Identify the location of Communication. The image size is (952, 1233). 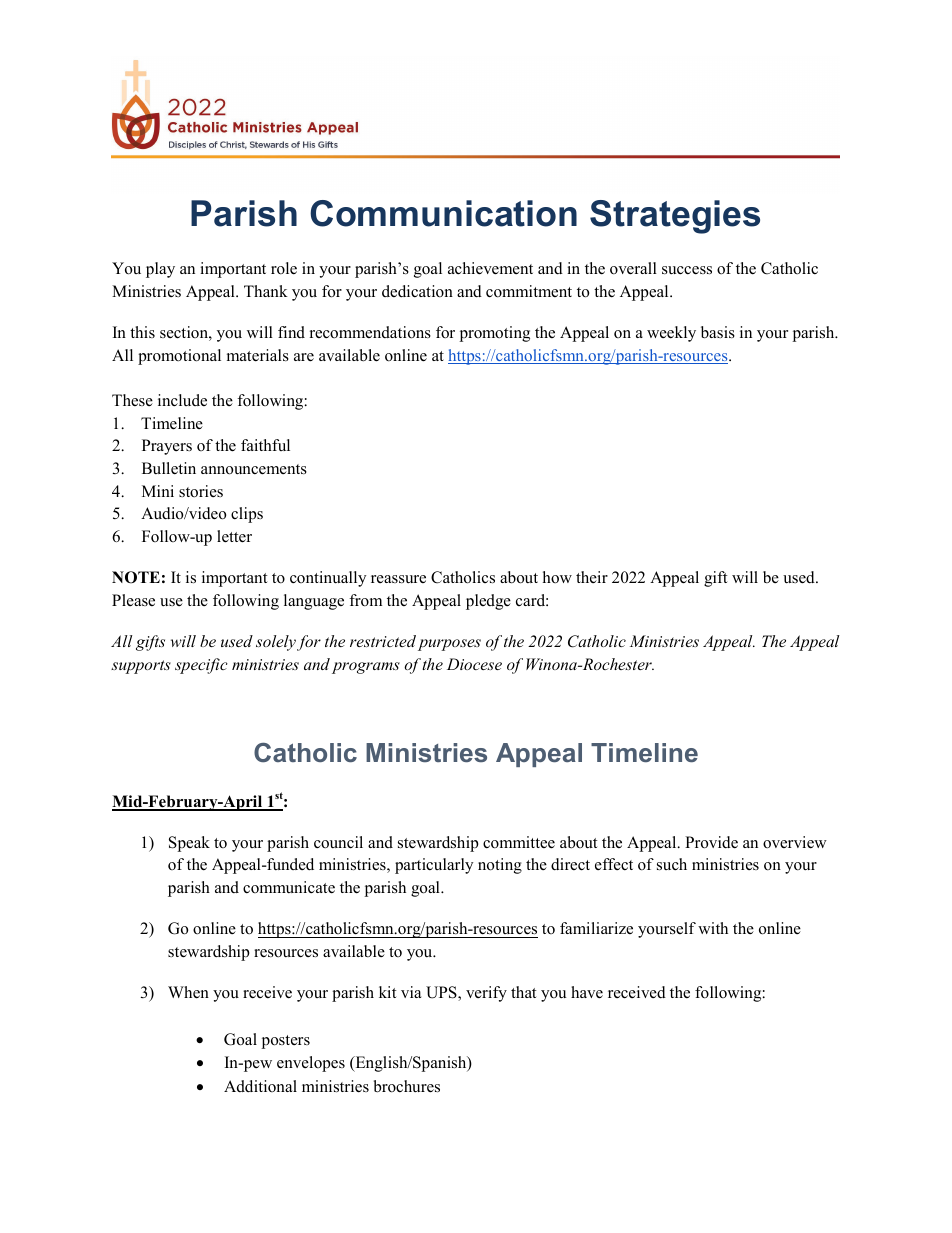
(443, 213).
